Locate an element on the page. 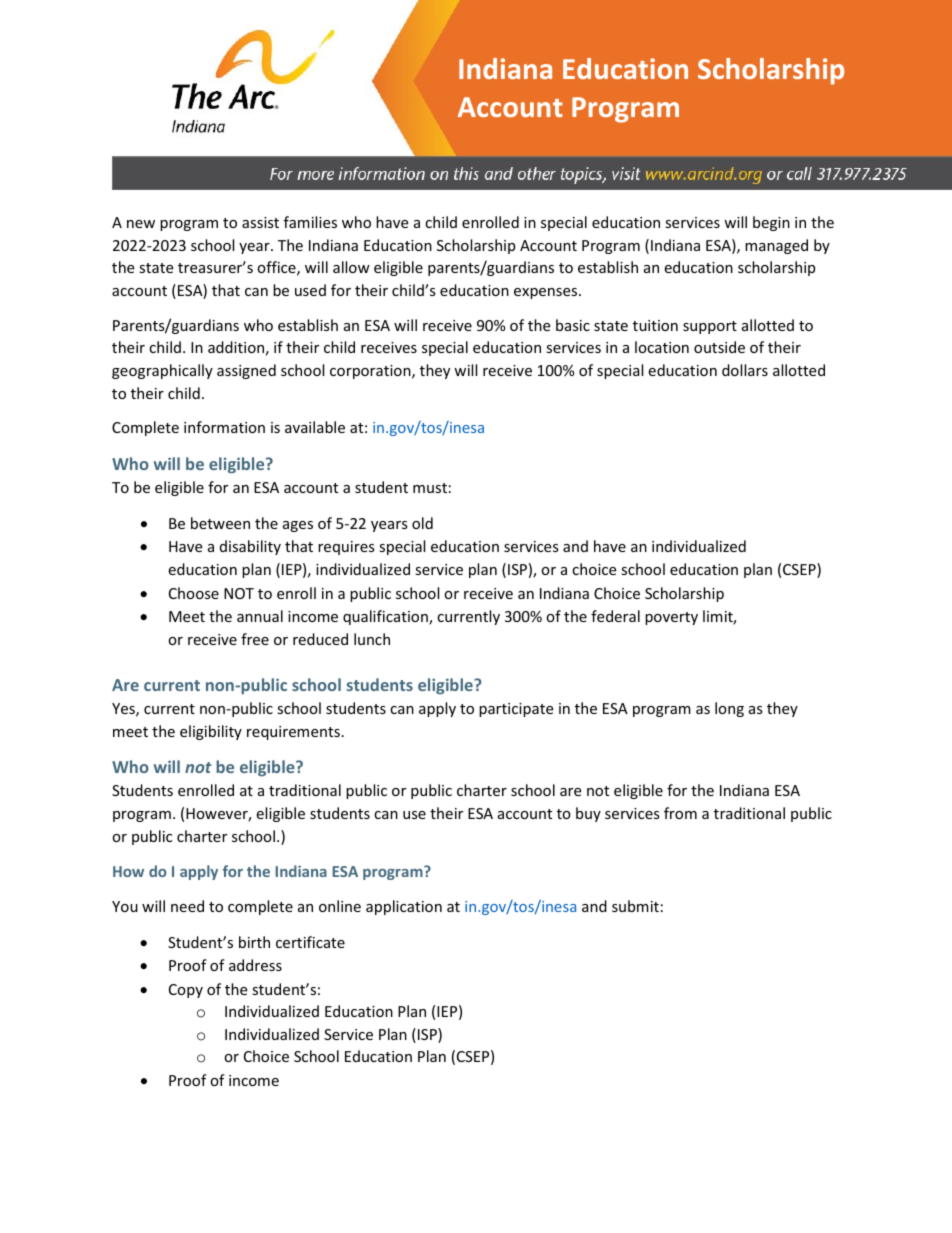 This document has width=952, height=1233. information is located at coordinates (224, 427).
